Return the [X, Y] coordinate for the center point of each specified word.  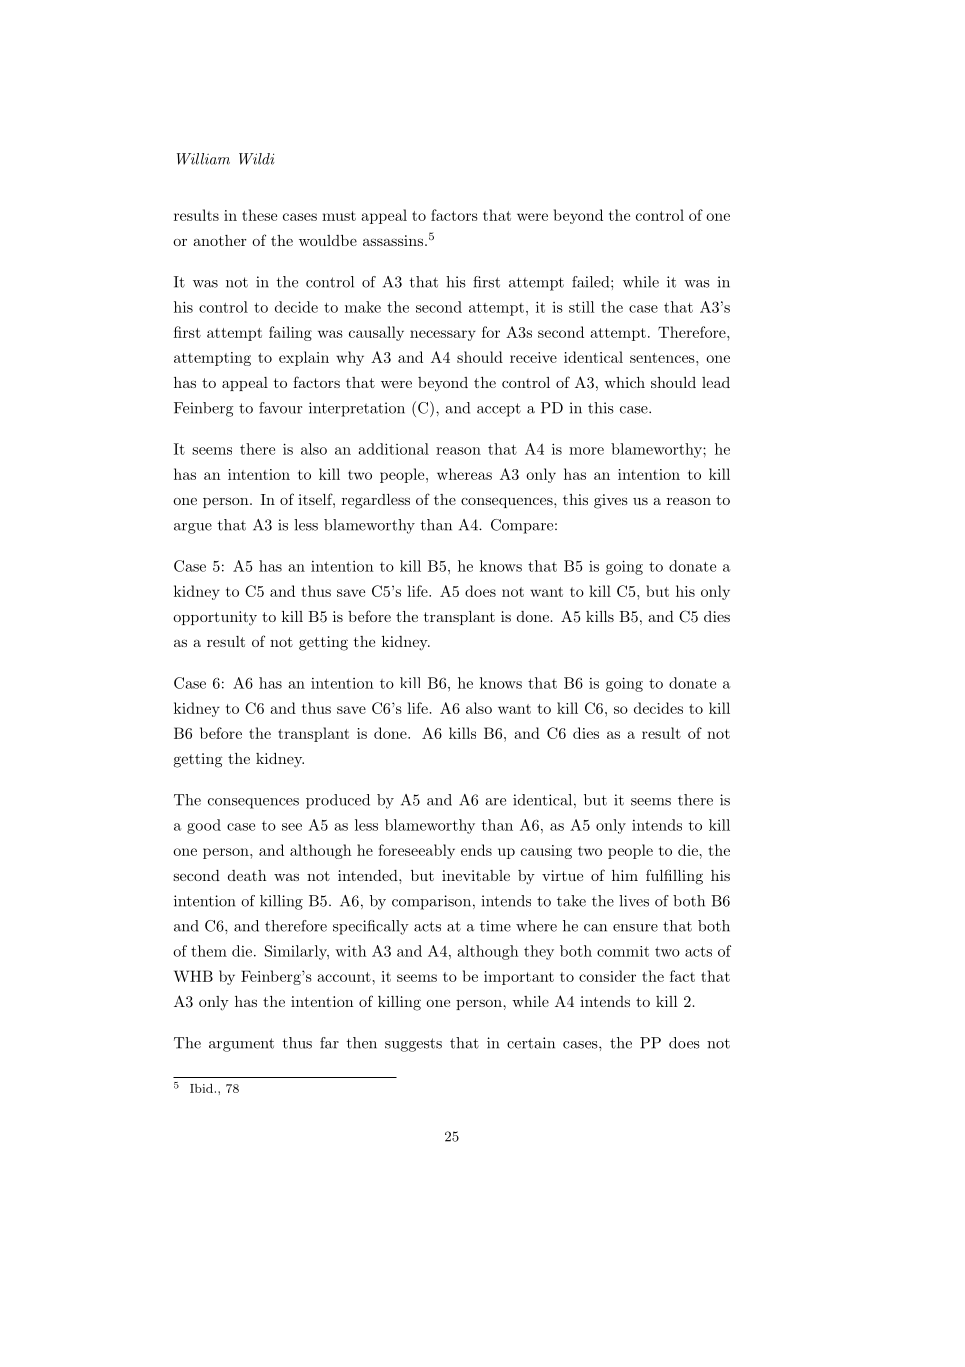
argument [241, 1045]
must [339, 216]
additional [394, 449]
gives [611, 501]
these [259, 215]
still [581, 307]
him [625, 875]
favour [280, 408]
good [204, 826]
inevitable [476, 875]
